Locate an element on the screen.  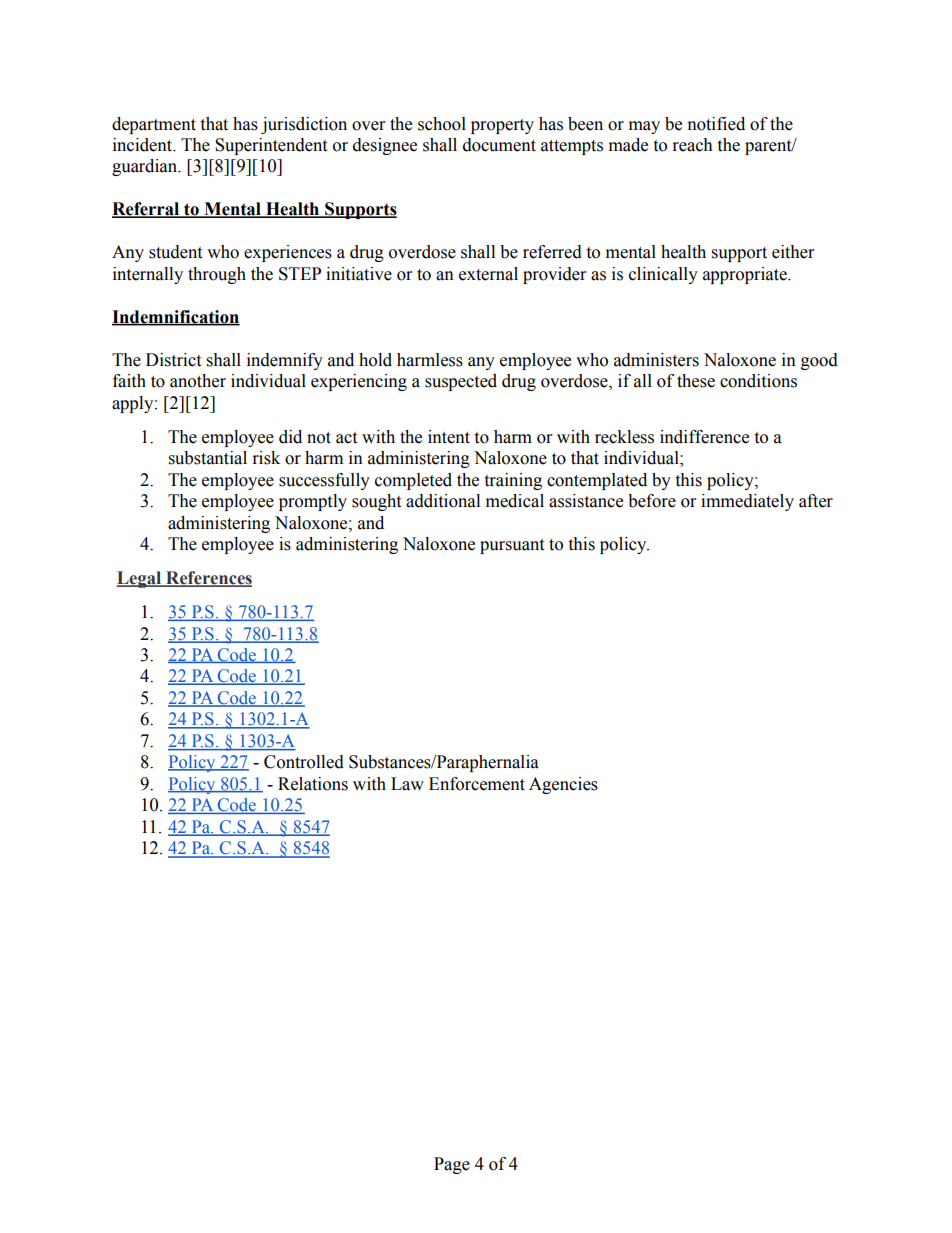
Page is located at coordinates (452, 1165).
